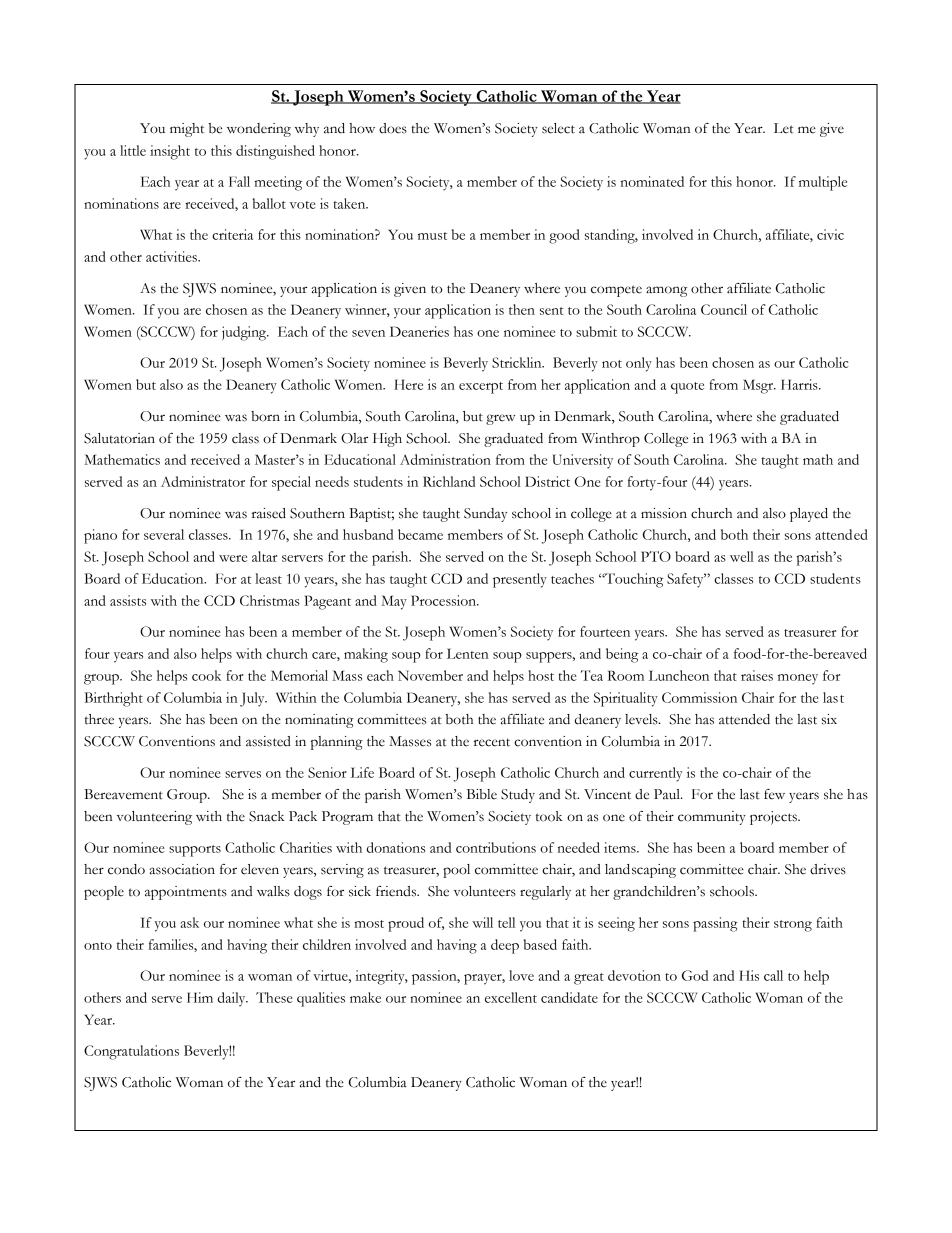  Describe the element at coordinates (200, 997) in the page. I see `Him` at that location.
